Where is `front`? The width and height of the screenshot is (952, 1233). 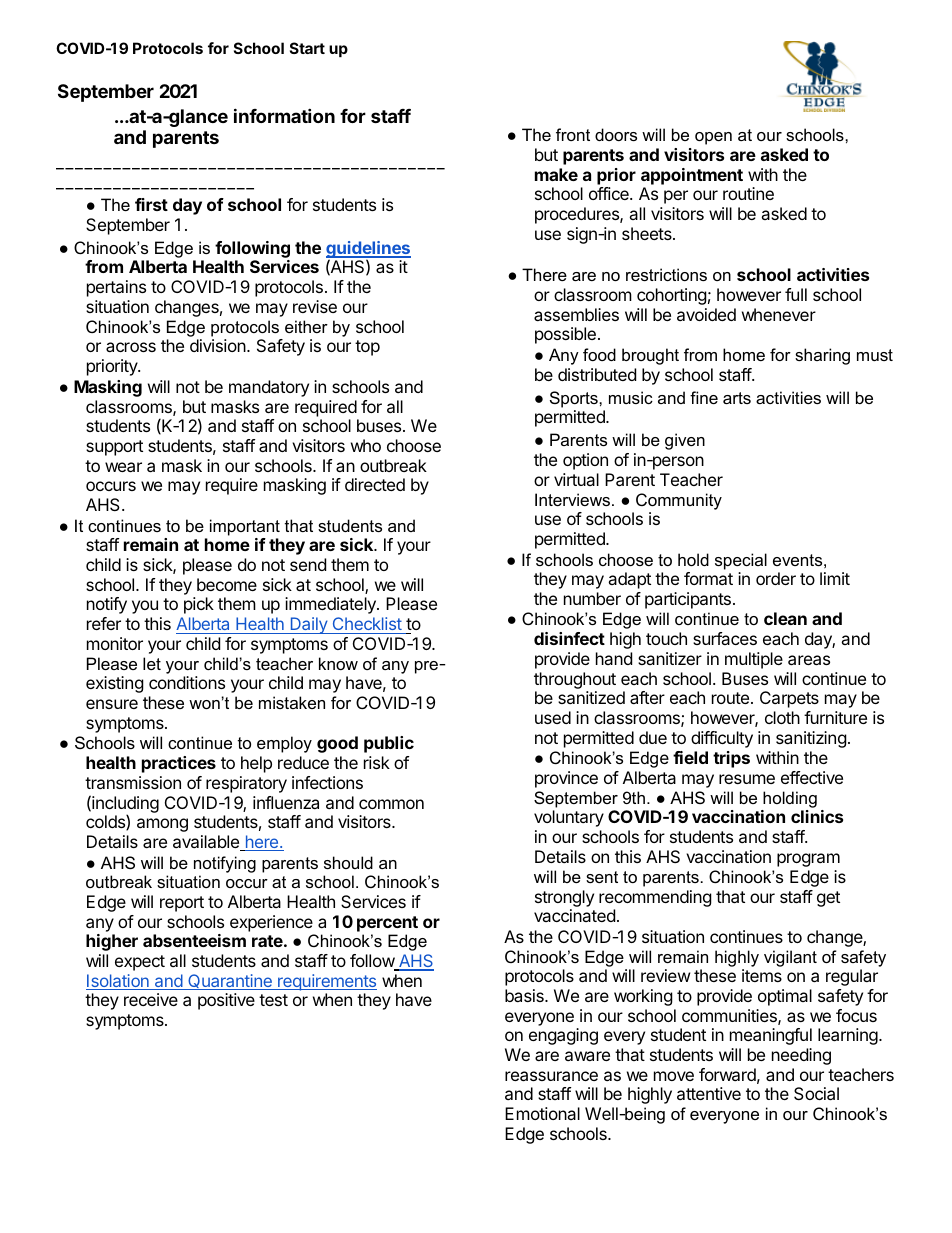 front is located at coordinates (573, 134).
